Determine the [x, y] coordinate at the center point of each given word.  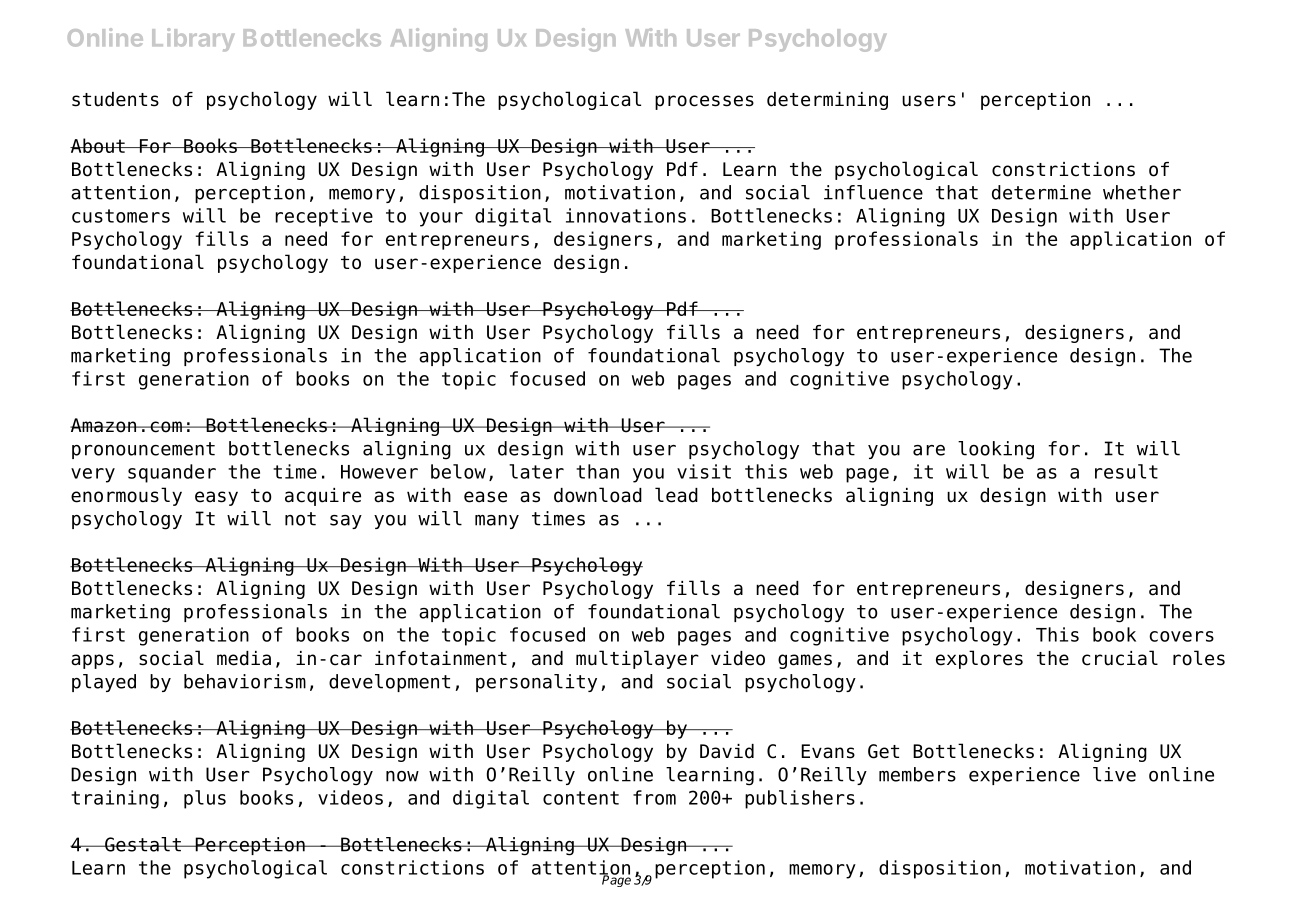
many [497, 522]
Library [193, 40]
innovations [626, 215]
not [300, 519]
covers [1181, 636]
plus [205, 799]
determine [1041, 192]
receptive [324, 217]
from [654, 797]
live [1114, 774]
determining [827, 101]
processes [704, 102]
